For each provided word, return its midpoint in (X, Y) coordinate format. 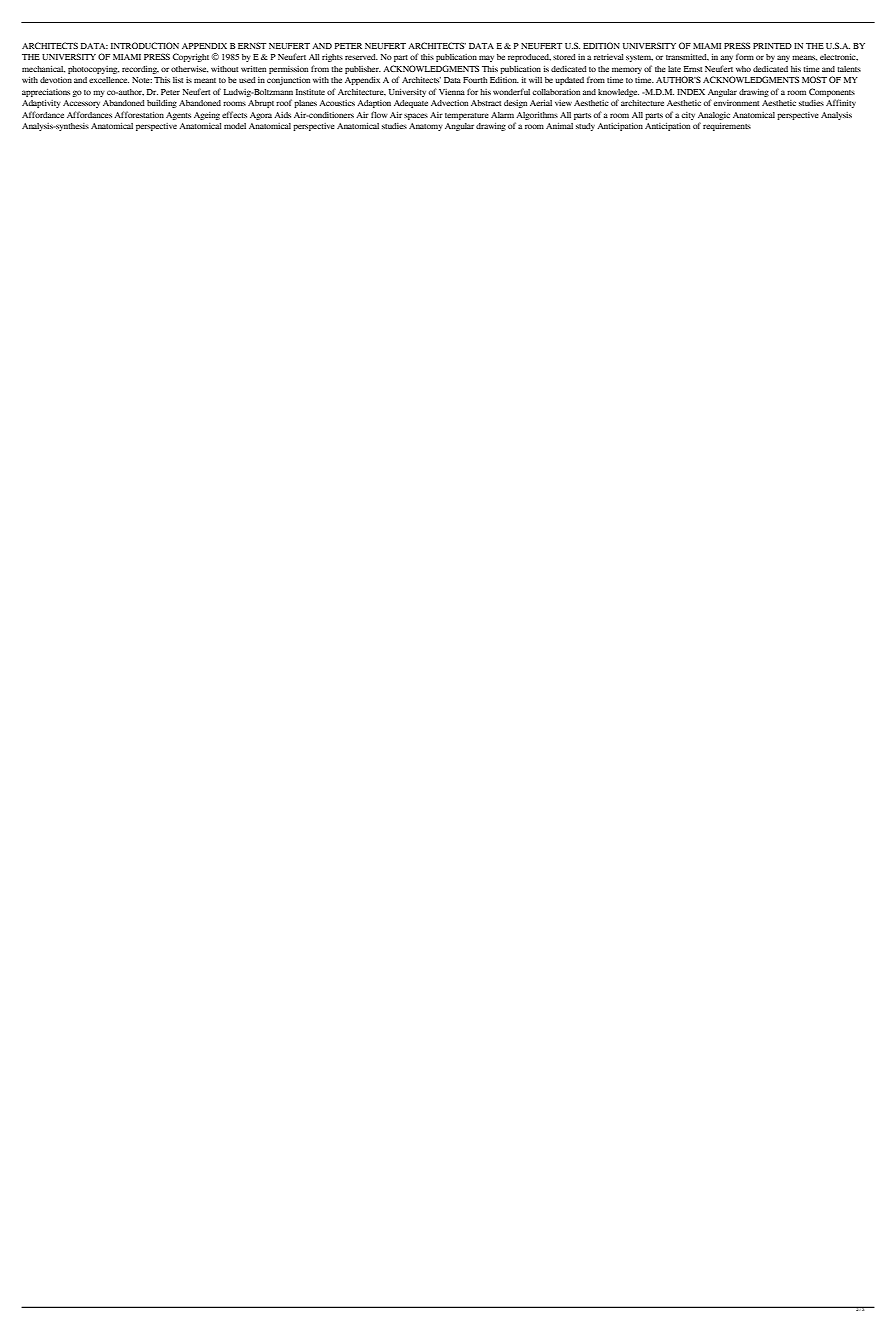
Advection (449, 103)
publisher (363, 70)
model (235, 126)
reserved (361, 57)
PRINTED (772, 46)
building (162, 104)
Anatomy (426, 127)
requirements (727, 127)
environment (736, 103)
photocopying (93, 70)
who (743, 69)
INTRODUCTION (145, 45)
